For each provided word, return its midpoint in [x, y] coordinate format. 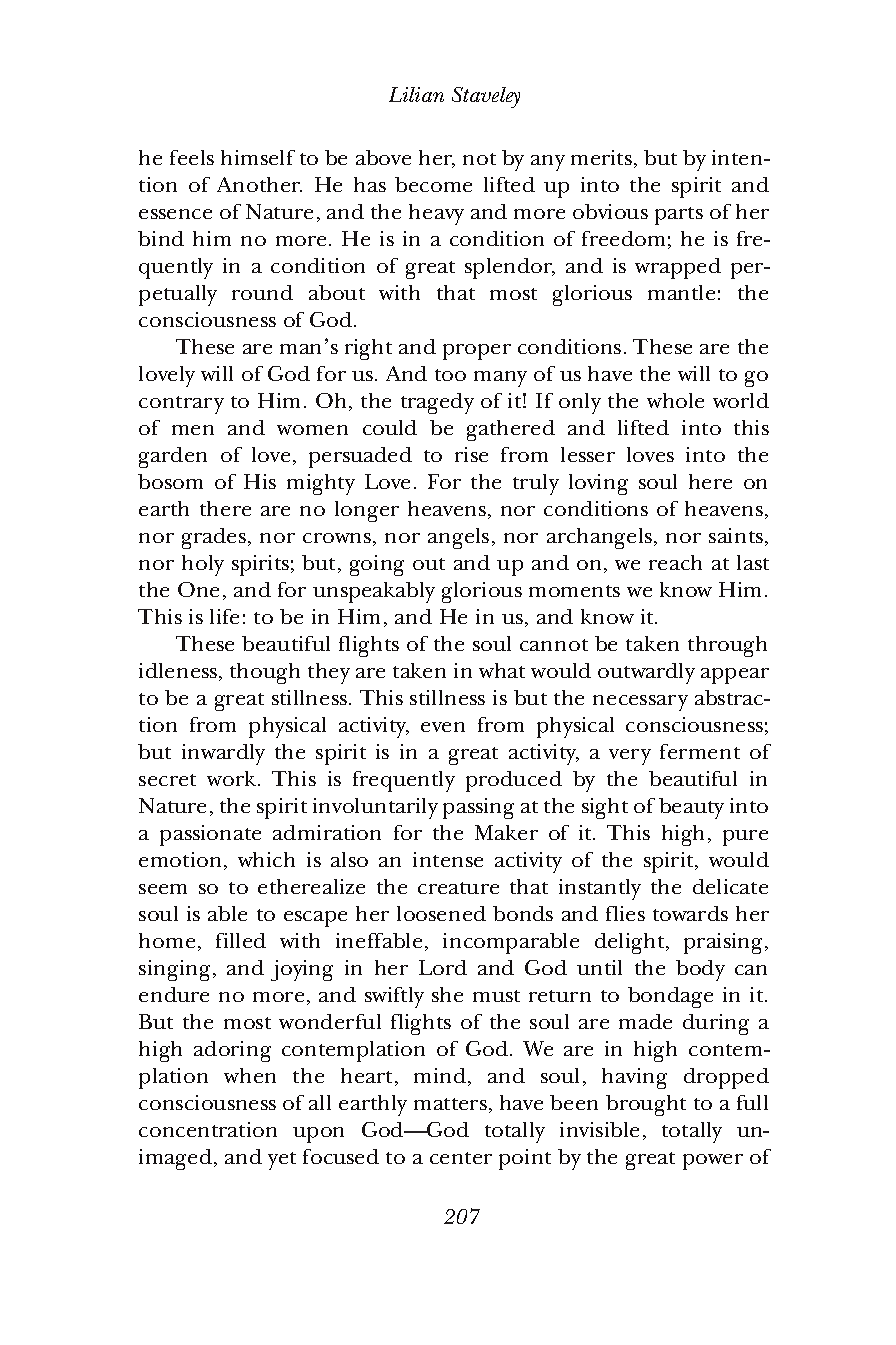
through [727, 646]
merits [601, 157]
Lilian [416, 94]
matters [450, 1104]
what [502, 670]
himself [258, 157]
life [224, 616]
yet [282, 1161]
